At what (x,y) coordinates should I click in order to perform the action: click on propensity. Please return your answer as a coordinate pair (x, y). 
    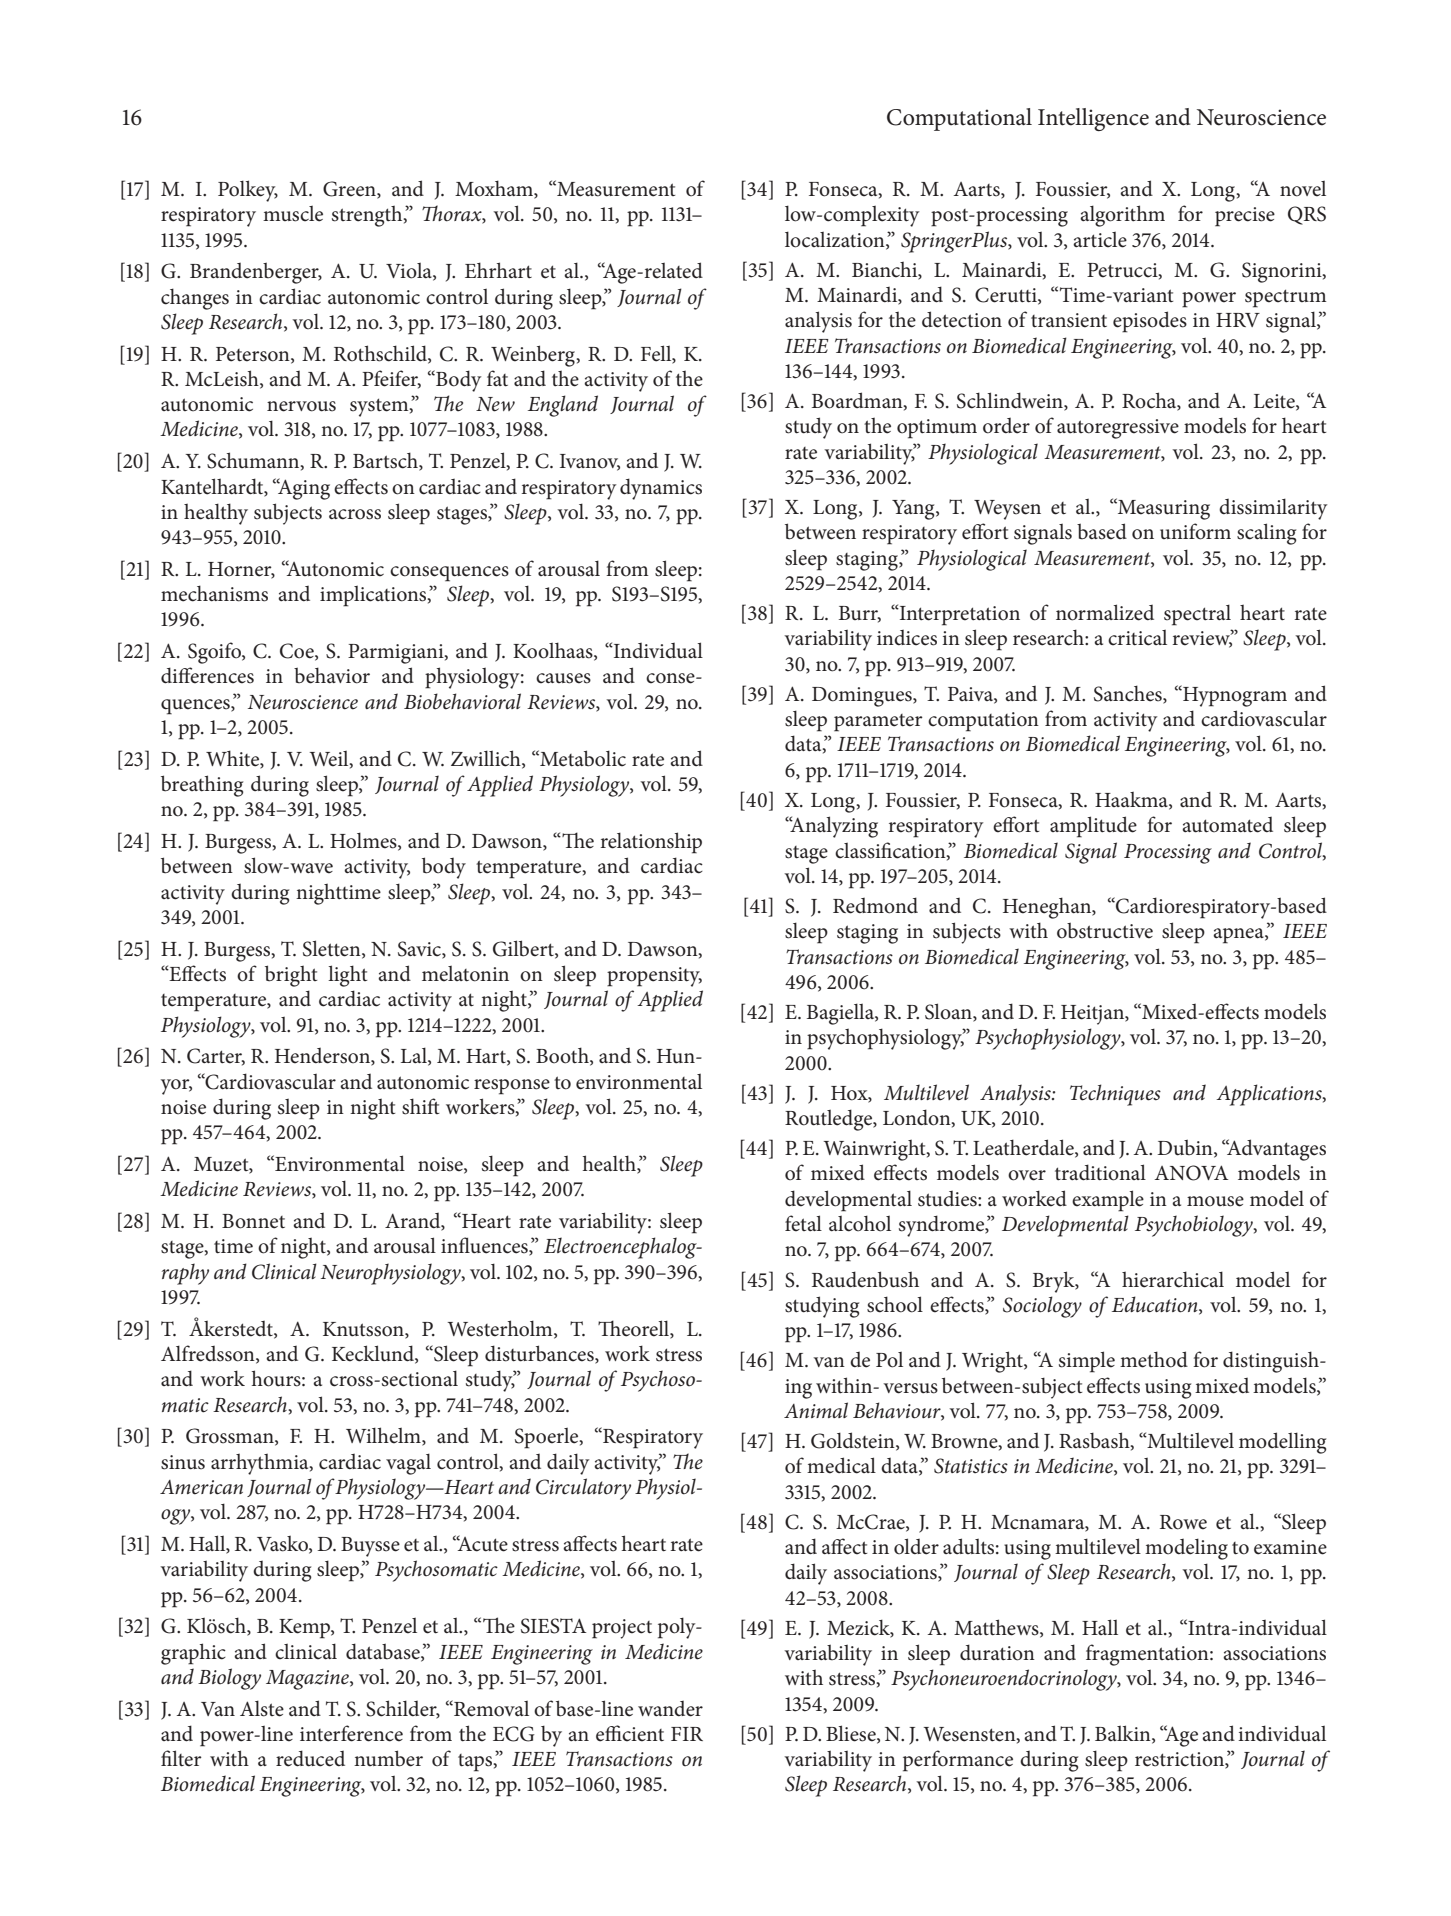
    Looking at the image, I should click on (654, 977).
